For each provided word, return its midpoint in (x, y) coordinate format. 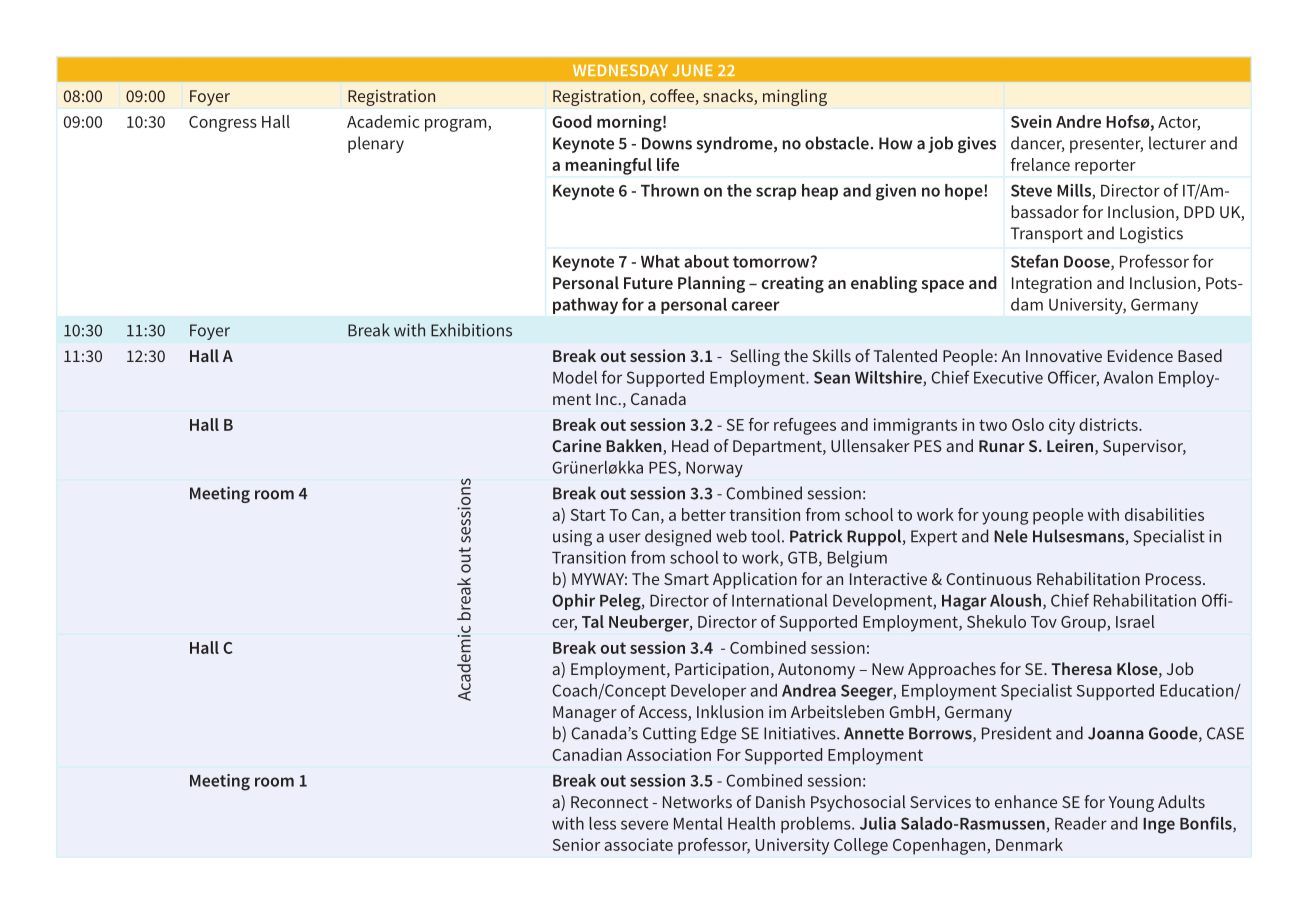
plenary (376, 144)
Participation (722, 670)
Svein (1031, 121)
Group (1084, 624)
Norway (714, 469)
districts (1109, 424)
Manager (585, 714)
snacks (729, 97)
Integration (1052, 285)
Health (751, 823)
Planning (711, 284)
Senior (576, 844)
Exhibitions (471, 330)
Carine (576, 445)
